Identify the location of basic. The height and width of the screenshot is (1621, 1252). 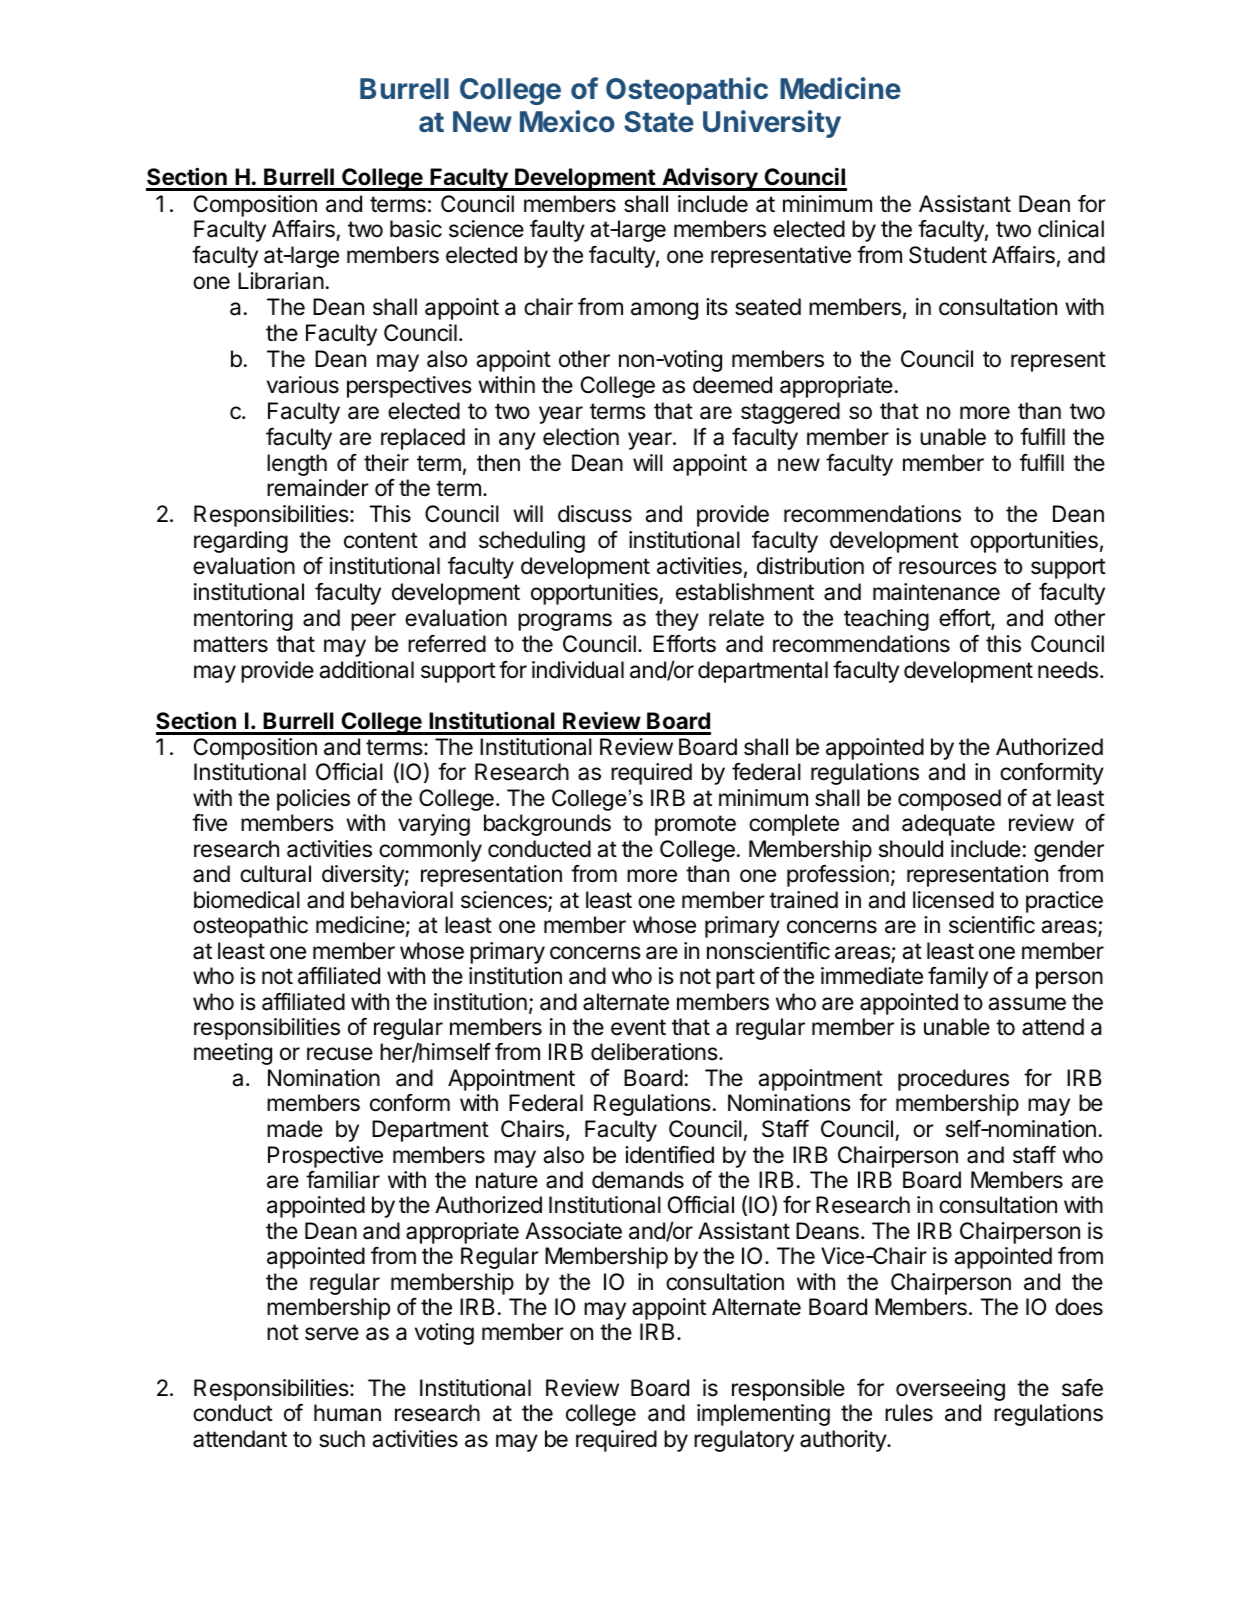
(416, 229).
